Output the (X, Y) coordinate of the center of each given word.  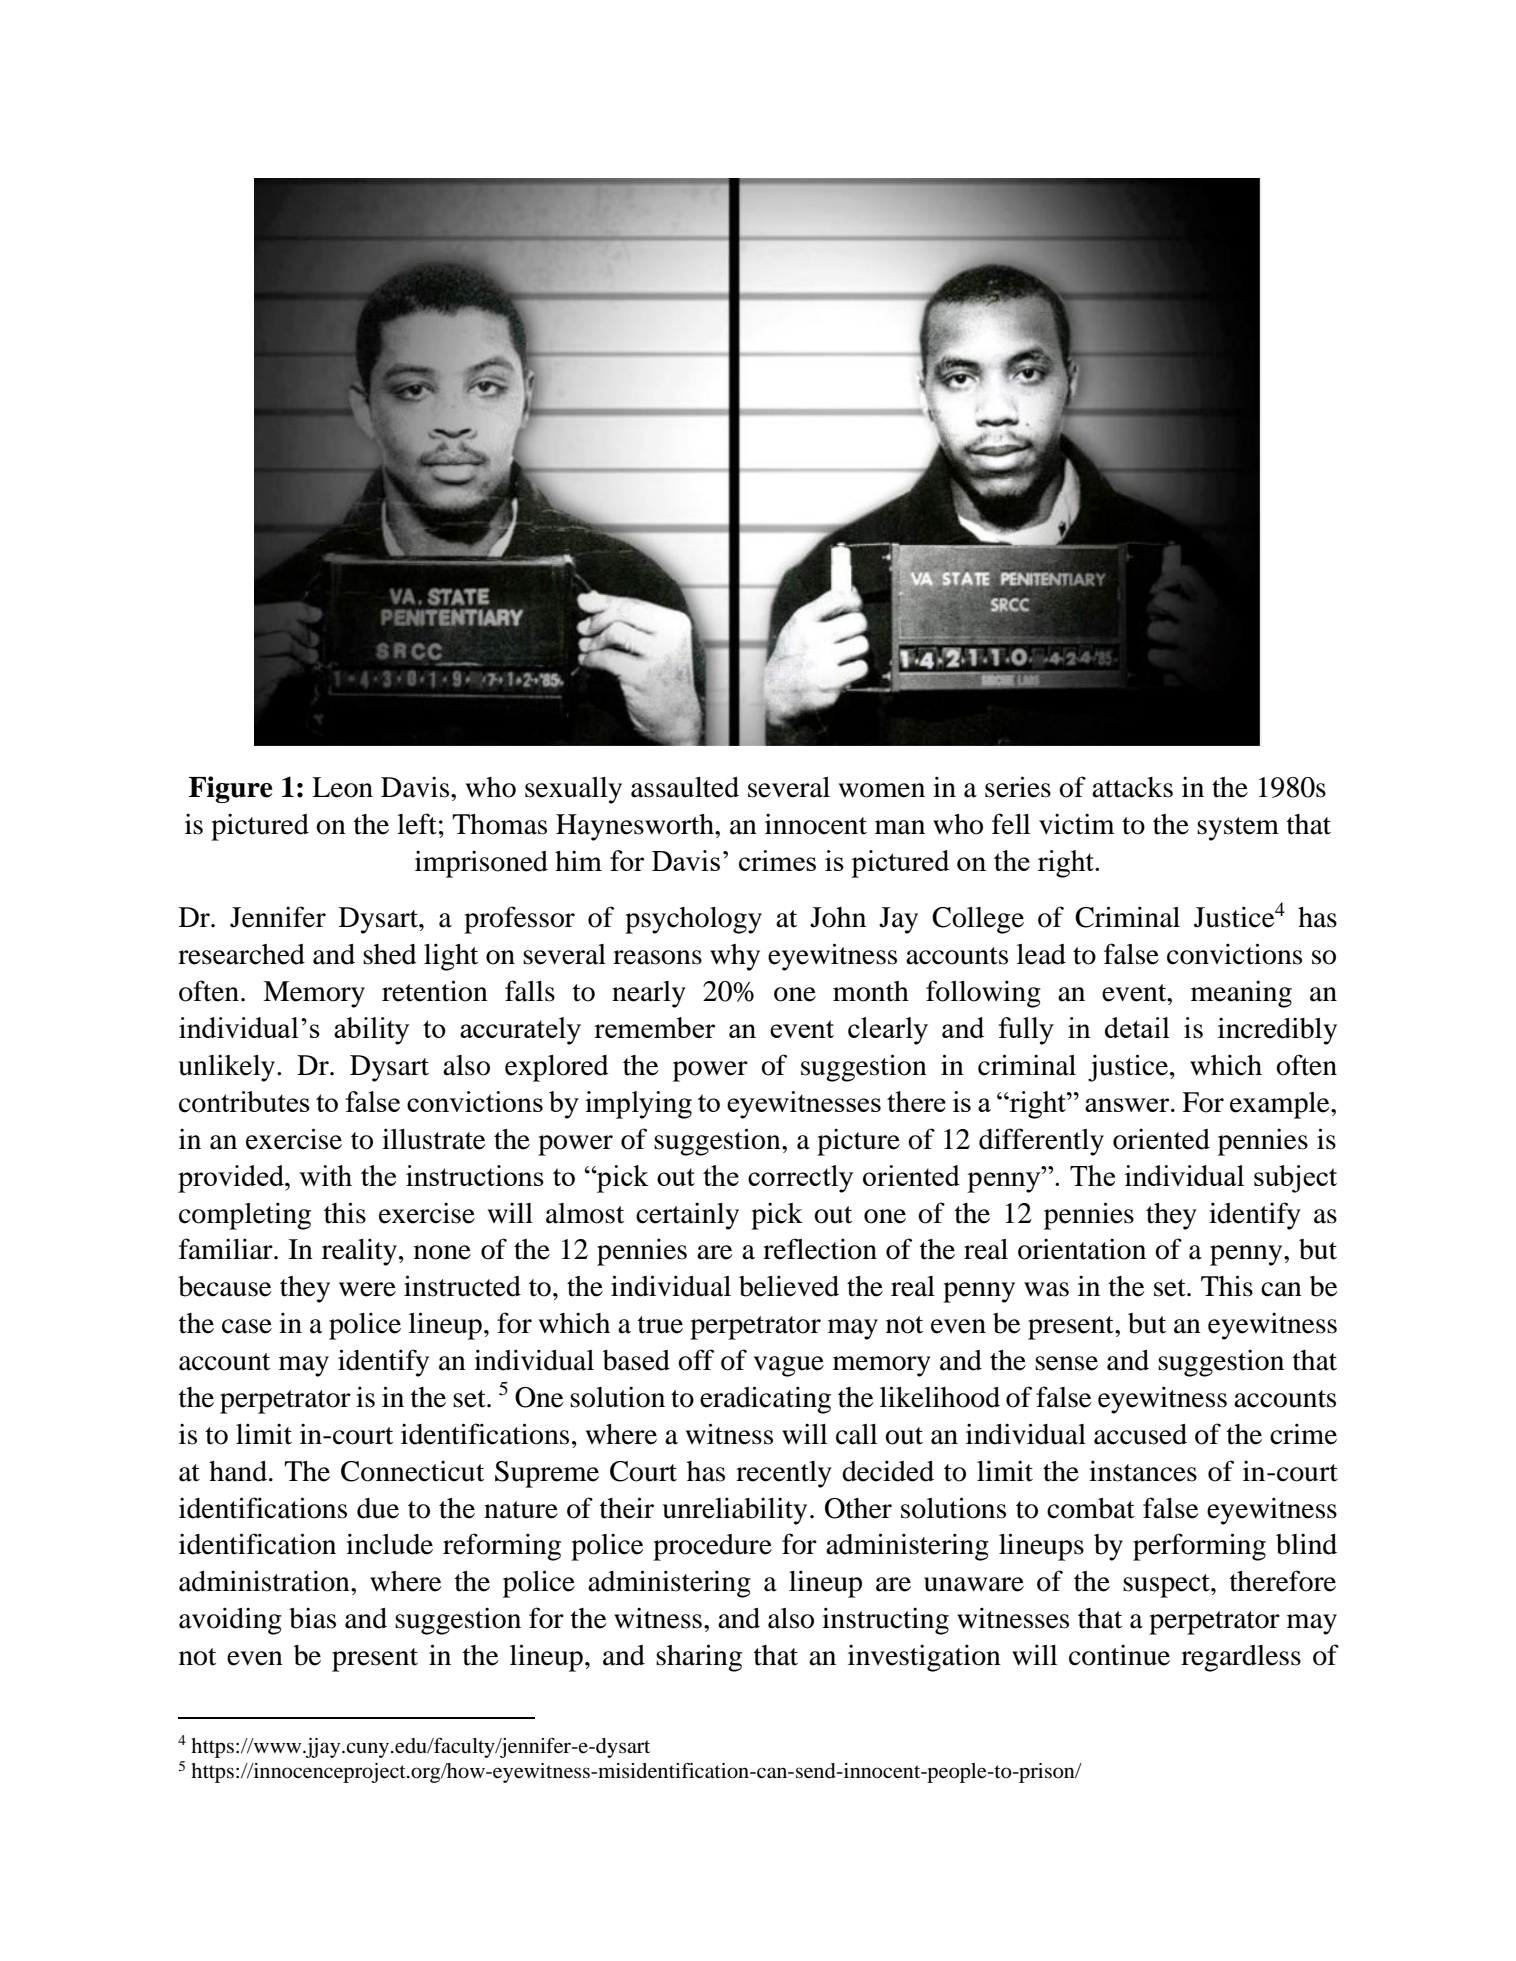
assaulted (685, 787)
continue (1119, 1655)
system (1238, 829)
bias (312, 1618)
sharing (699, 1658)
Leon (342, 787)
